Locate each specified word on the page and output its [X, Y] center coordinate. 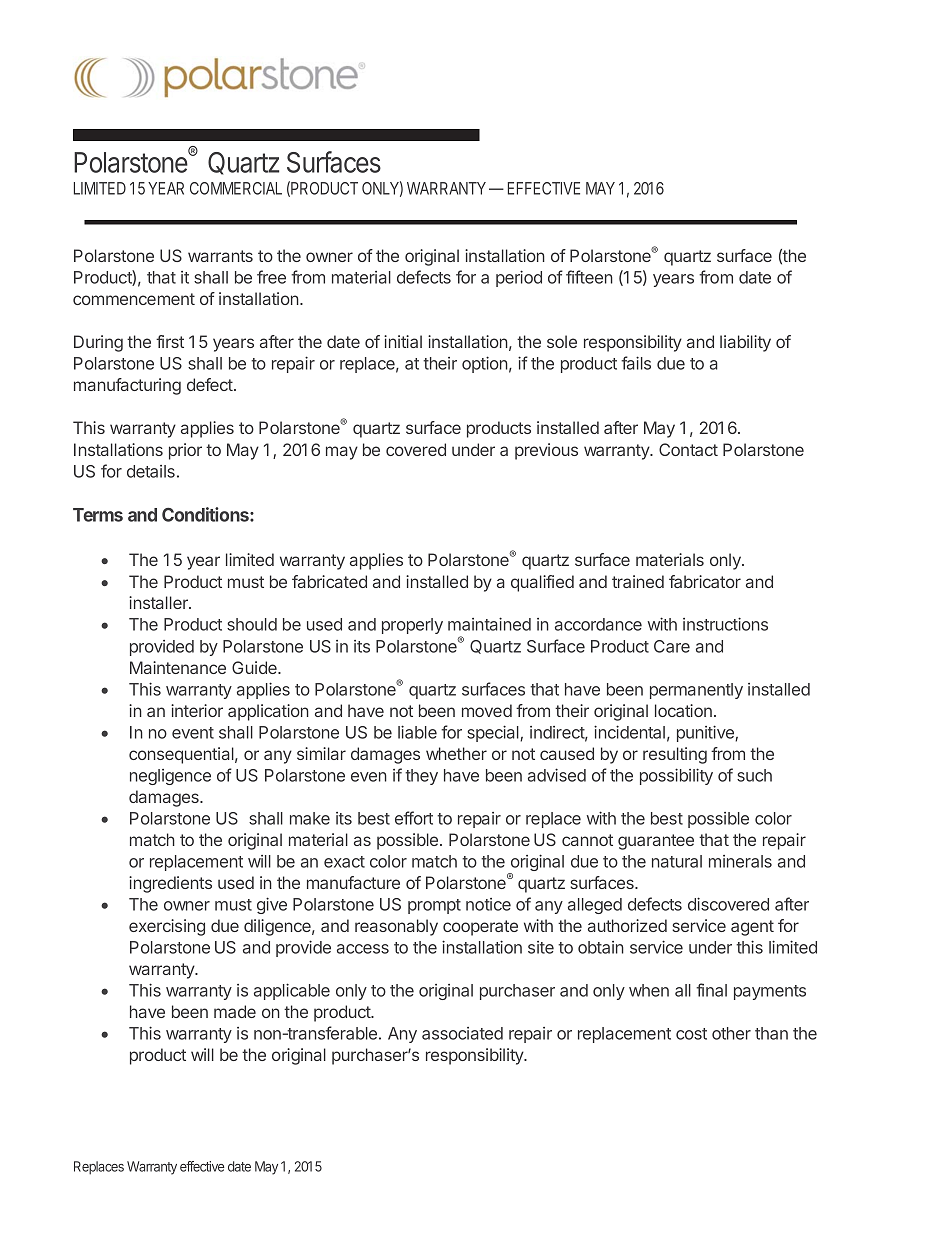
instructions [725, 624]
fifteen [589, 277]
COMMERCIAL [236, 188]
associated [462, 1033]
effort [414, 818]
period [519, 278]
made [235, 1011]
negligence [170, 777]
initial [403, 341]
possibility [676, 776]
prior [185, 451]
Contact [688, 449]
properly [412, 626]
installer [159, 602]
